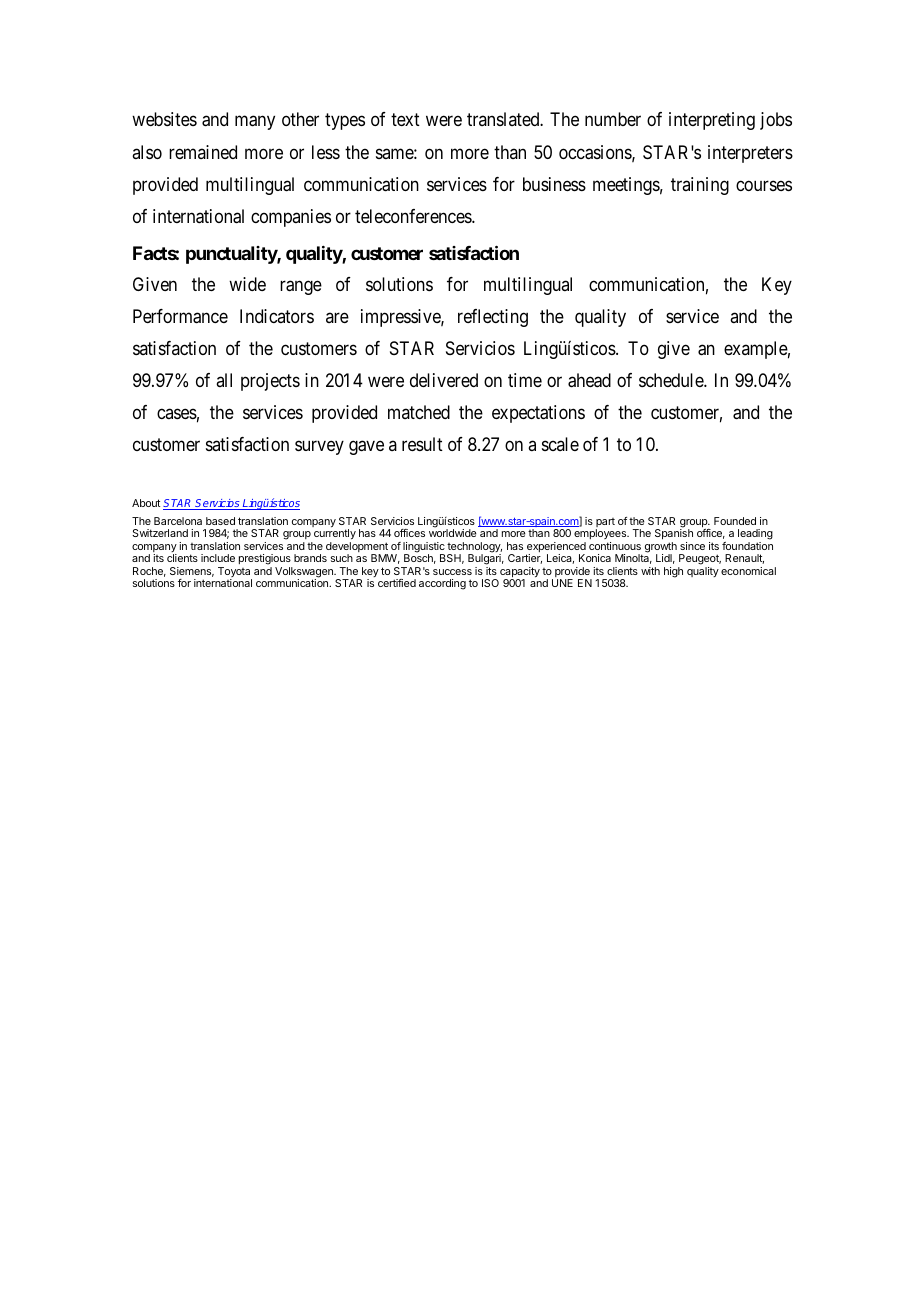 The image size is (924, 1308). What do you see at coordinates (560, 444) in the document?
I see `scale` at bounding box center [560, 444].
